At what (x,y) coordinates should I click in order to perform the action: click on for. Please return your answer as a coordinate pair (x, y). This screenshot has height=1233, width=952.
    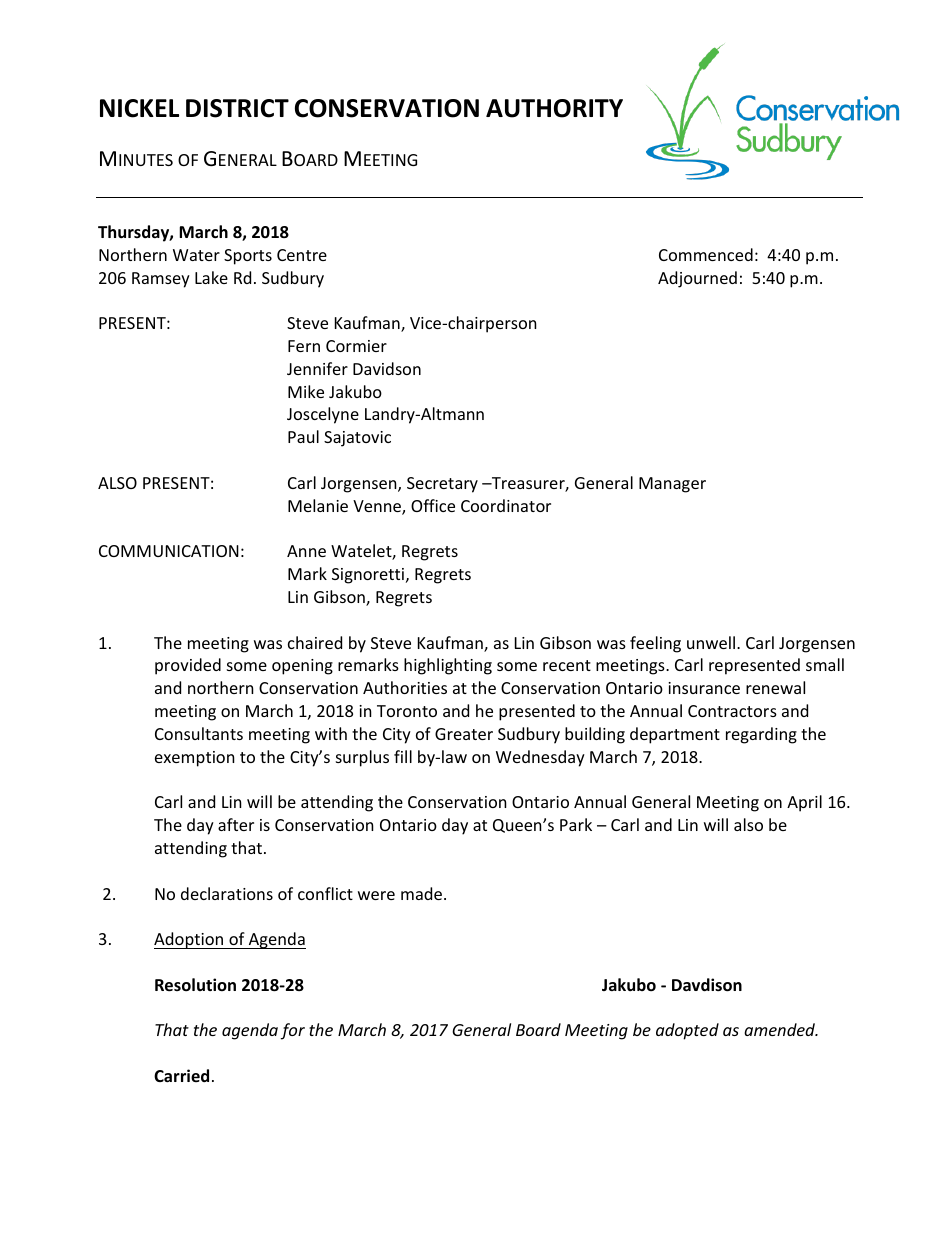
    Looking at the image, I should click on (293, 1031).
